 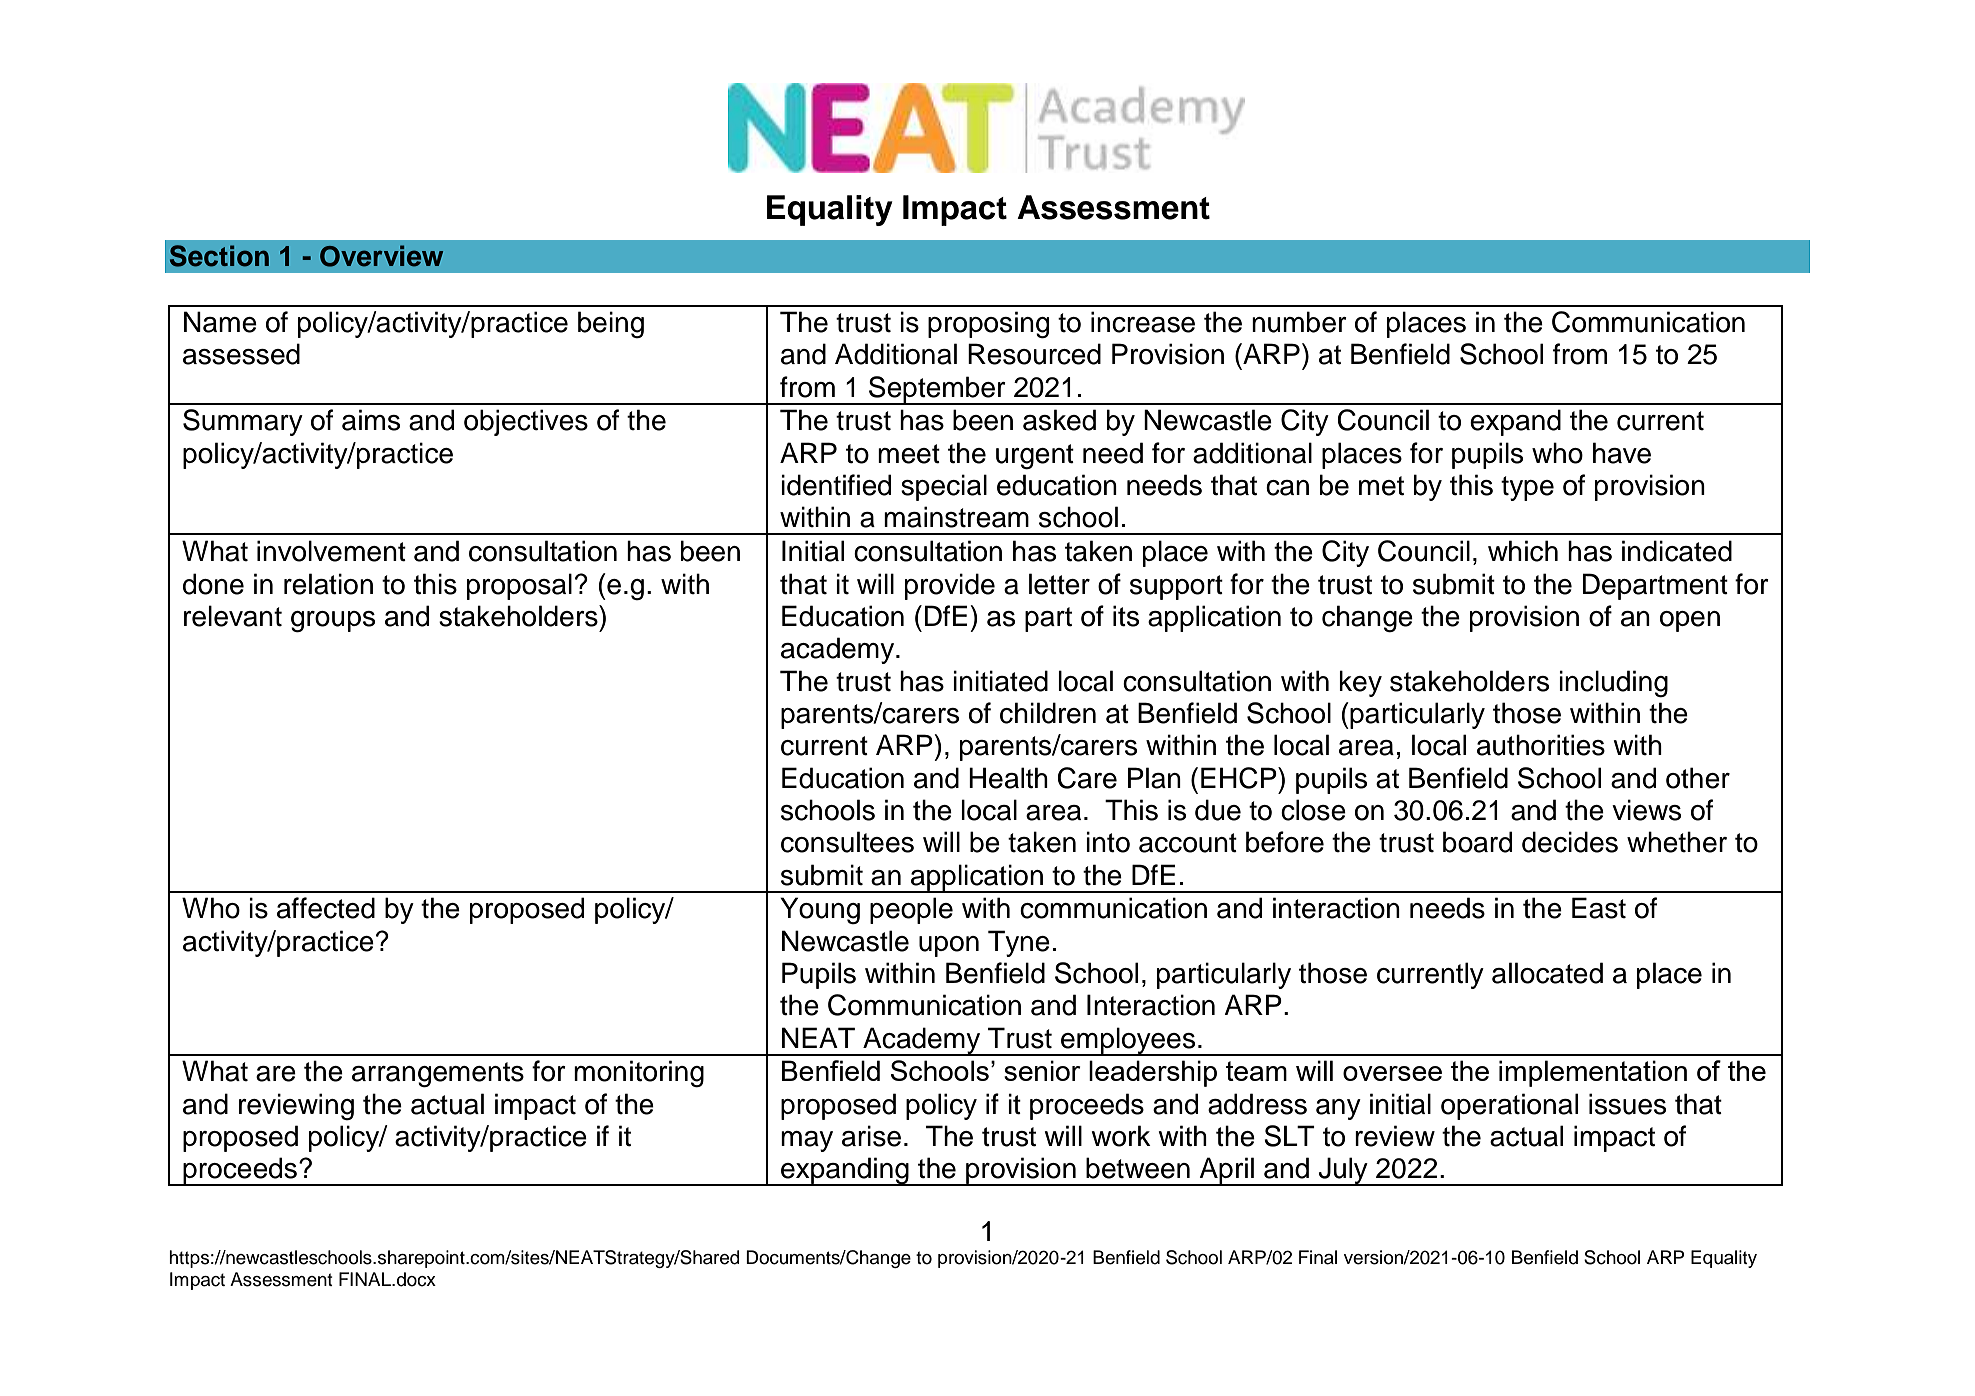 I want to click on arise, so click(x=871, y=1136).
